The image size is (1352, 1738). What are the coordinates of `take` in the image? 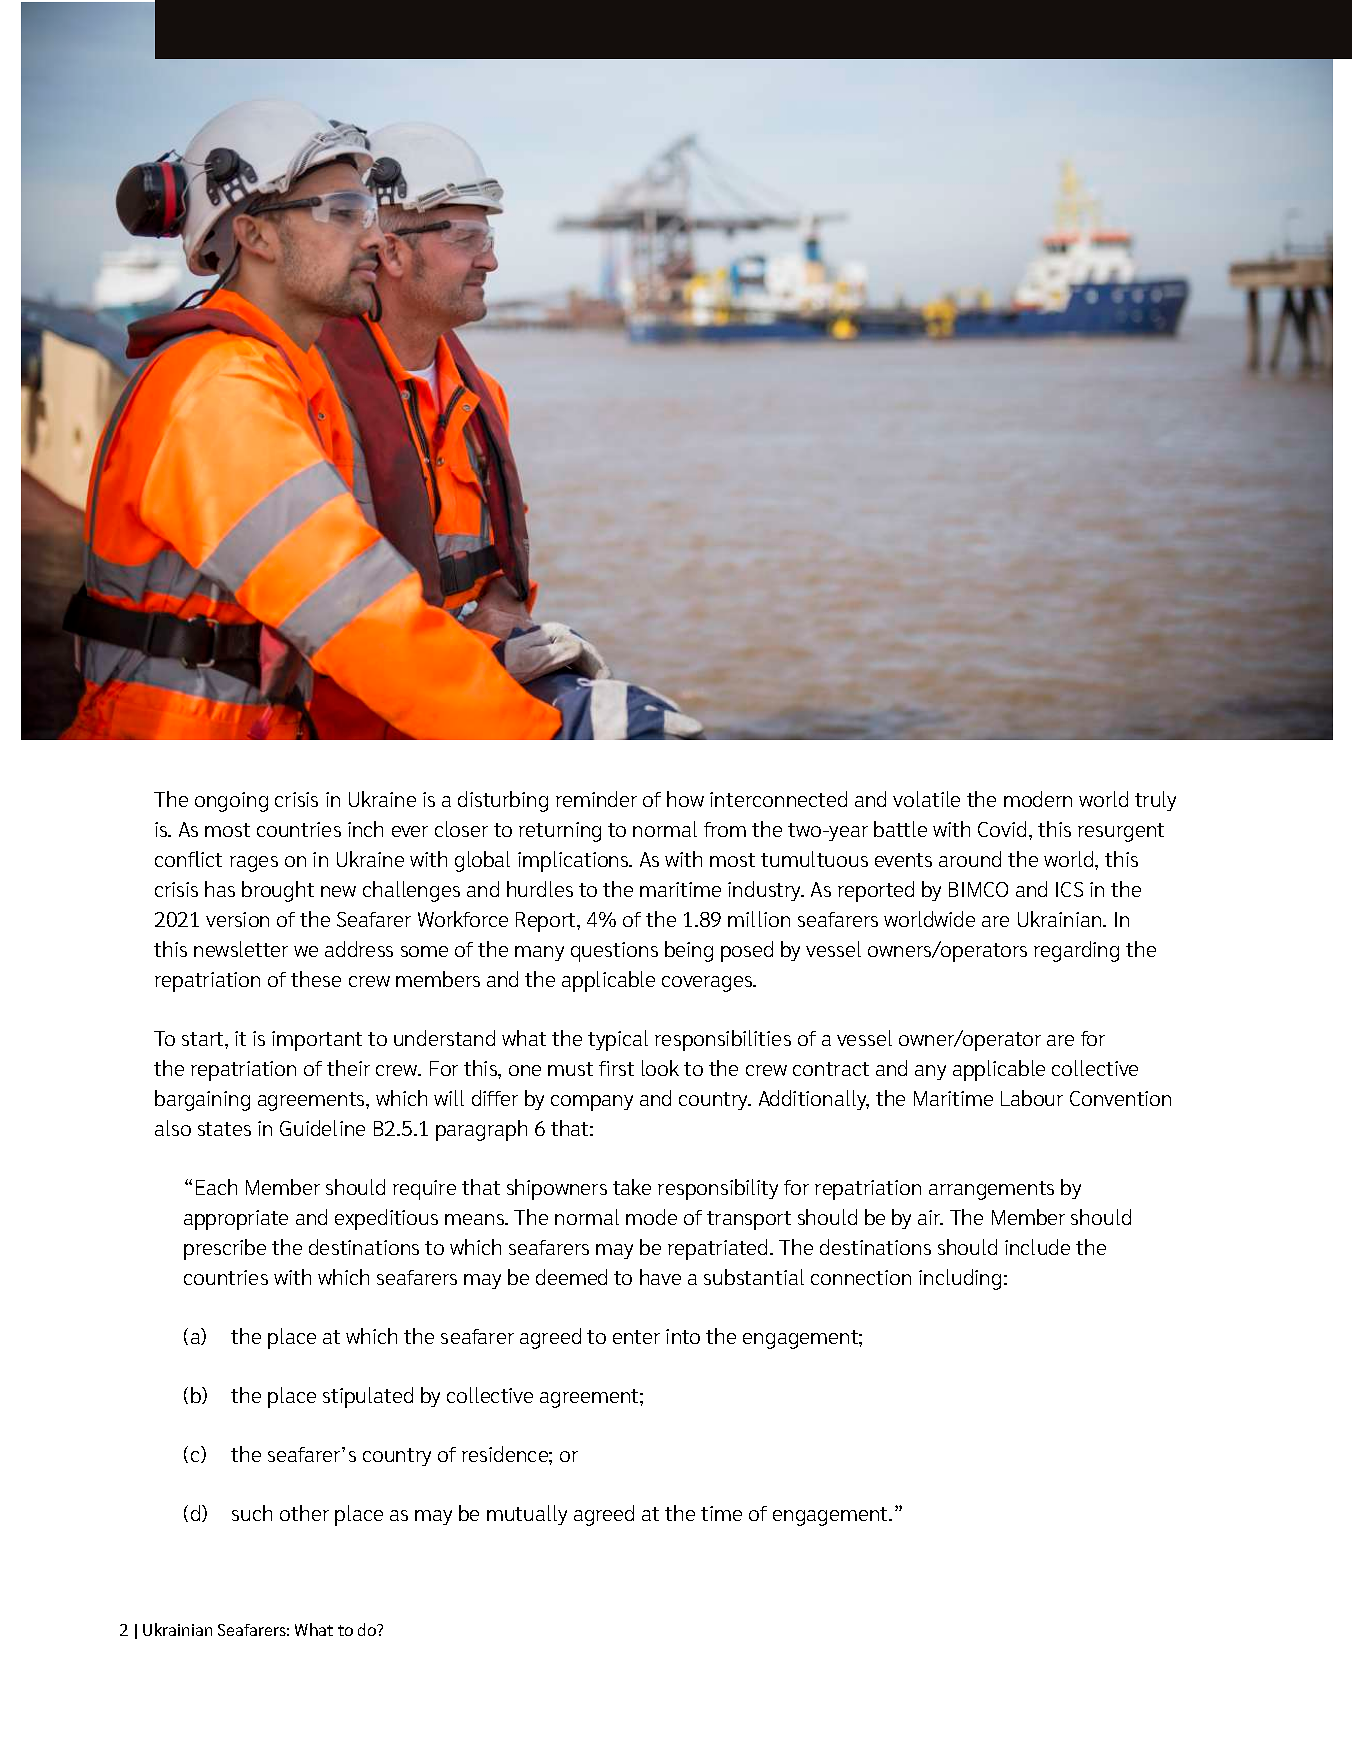 It's located at (632, 1187).
